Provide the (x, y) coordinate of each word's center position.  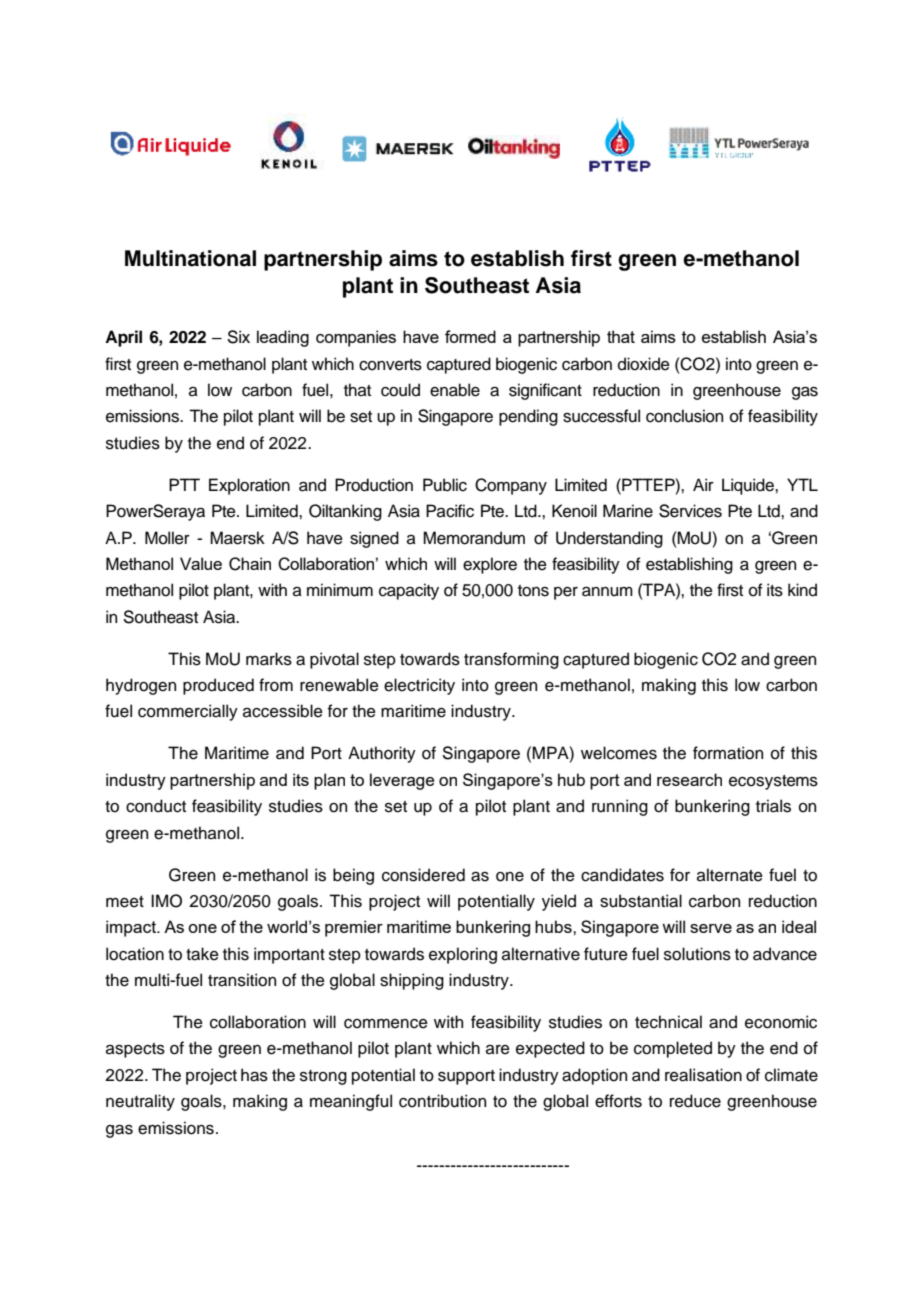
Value (201, 563)
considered (423, 875)
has (254, 1075)
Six (239, 337)
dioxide (644, 364)
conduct (156, 806)
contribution (442, 1101)
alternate (730, 875)
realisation (703, 1075)
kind (802, 590)
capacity (409, 591)
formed (470, 336)
